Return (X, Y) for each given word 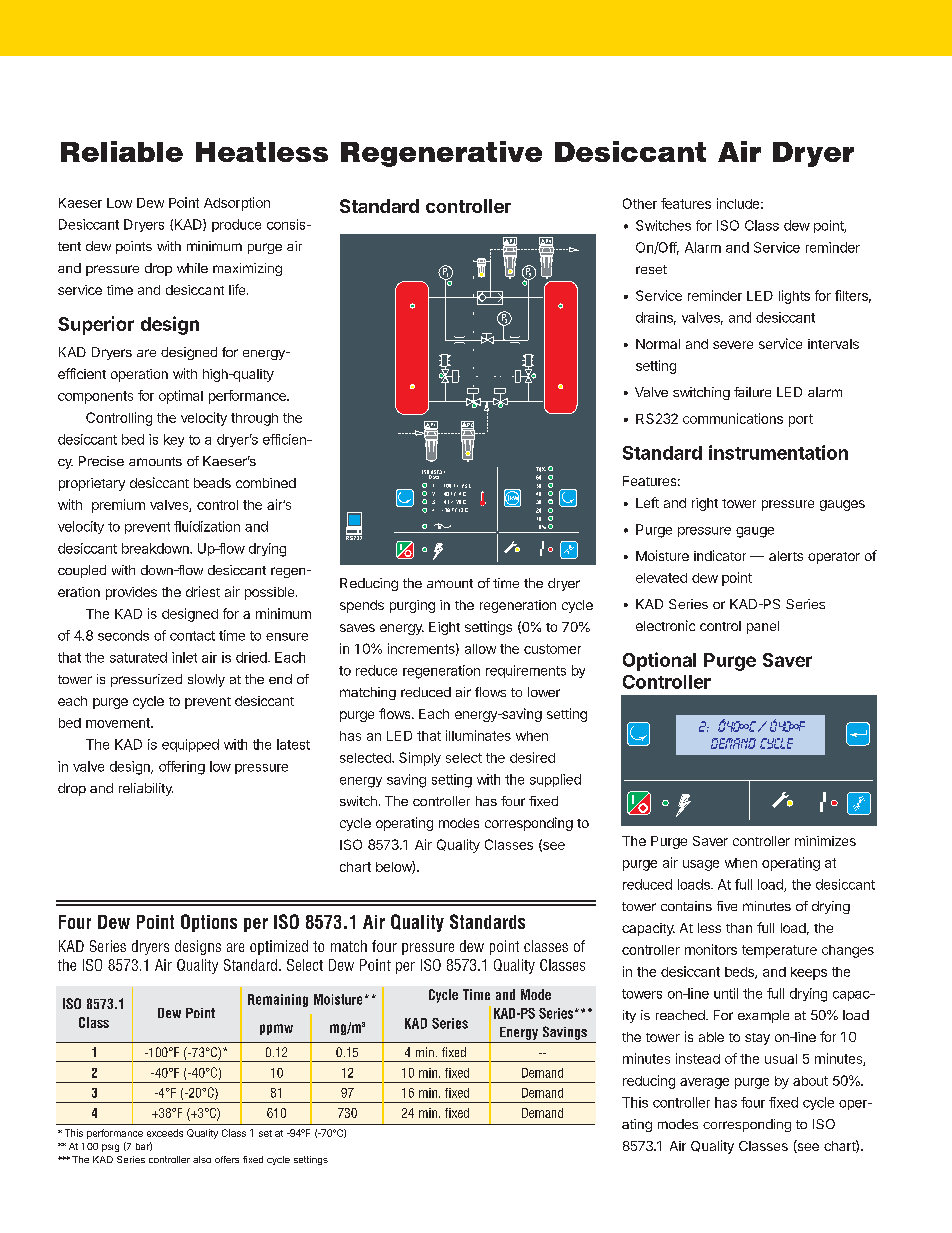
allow (480, 649)
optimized (279, 947)
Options (209, 923)
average (704, 1083)
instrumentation (778, 452)
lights (794, 297)
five (727, 906)
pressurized (146, 680)
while (192, 268)
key (174, 440)
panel (763, 627)
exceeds (165, 1133)
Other (640, 203)
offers (227, 1159)
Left (647, 502)
